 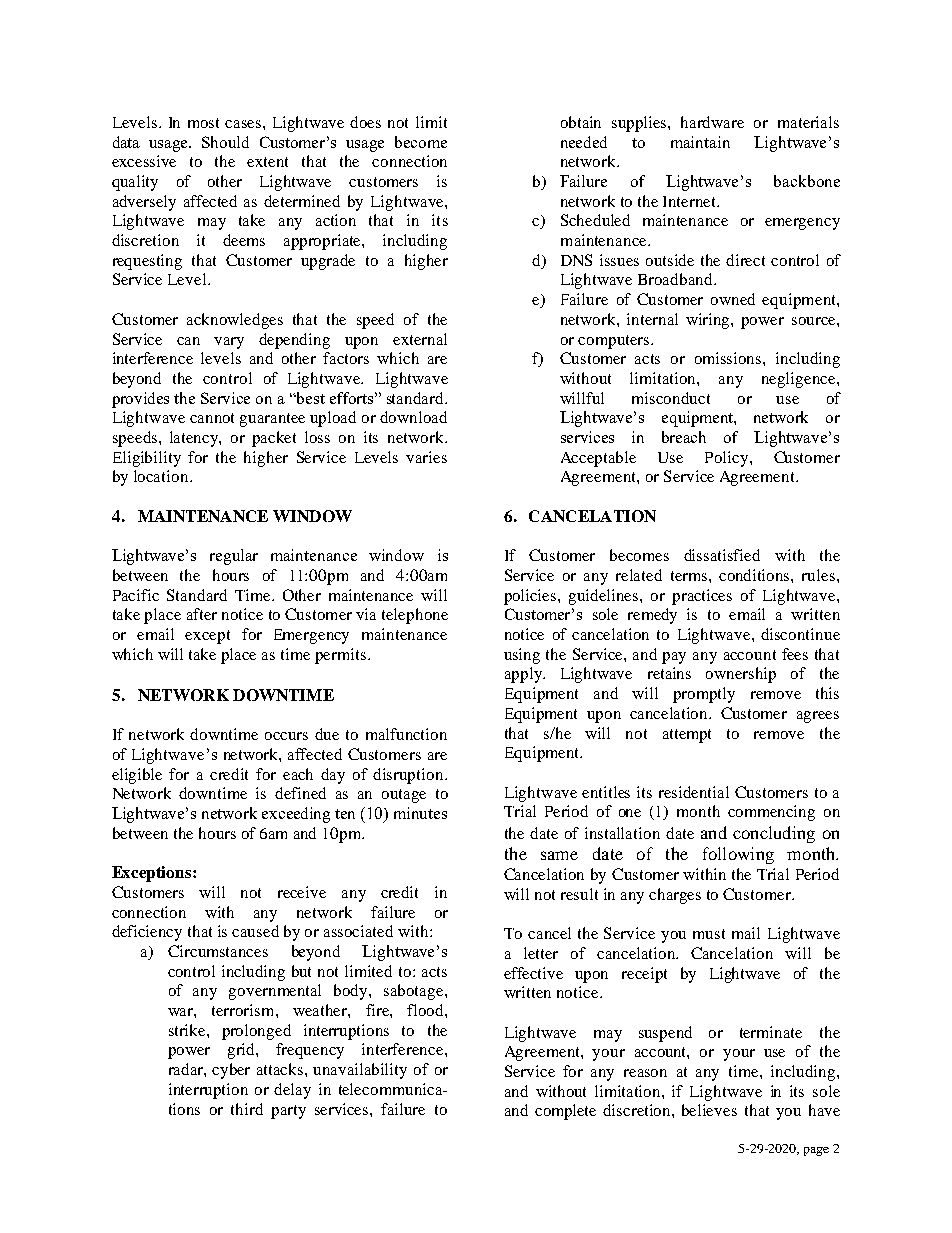 I want to click on using, so click(x=522, y=656).
